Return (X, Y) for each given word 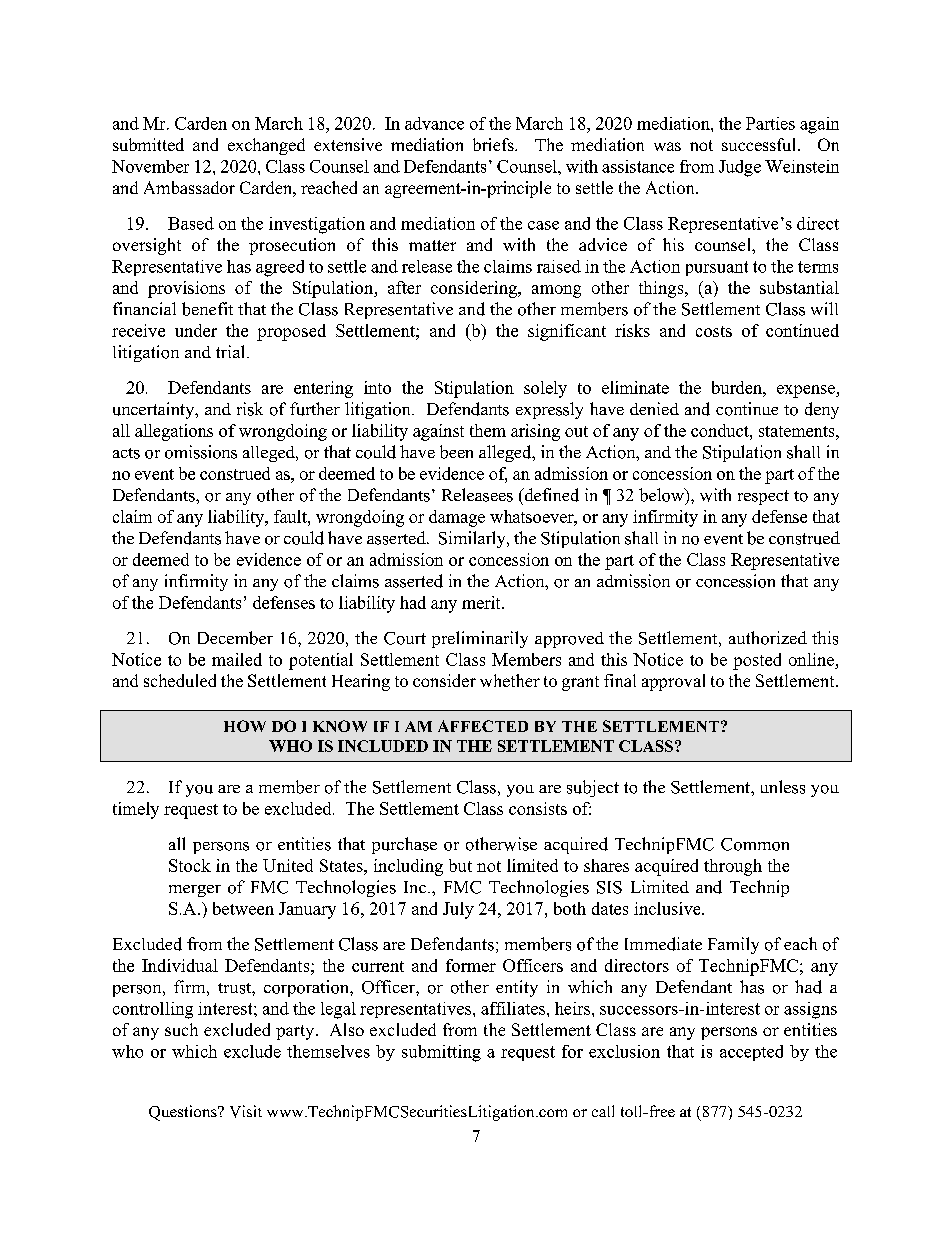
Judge (740, 168)
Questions (184, 1113)
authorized (768, 638)
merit (482, 602)
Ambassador (189, 187)
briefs (494, 144)
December (235, 638)
